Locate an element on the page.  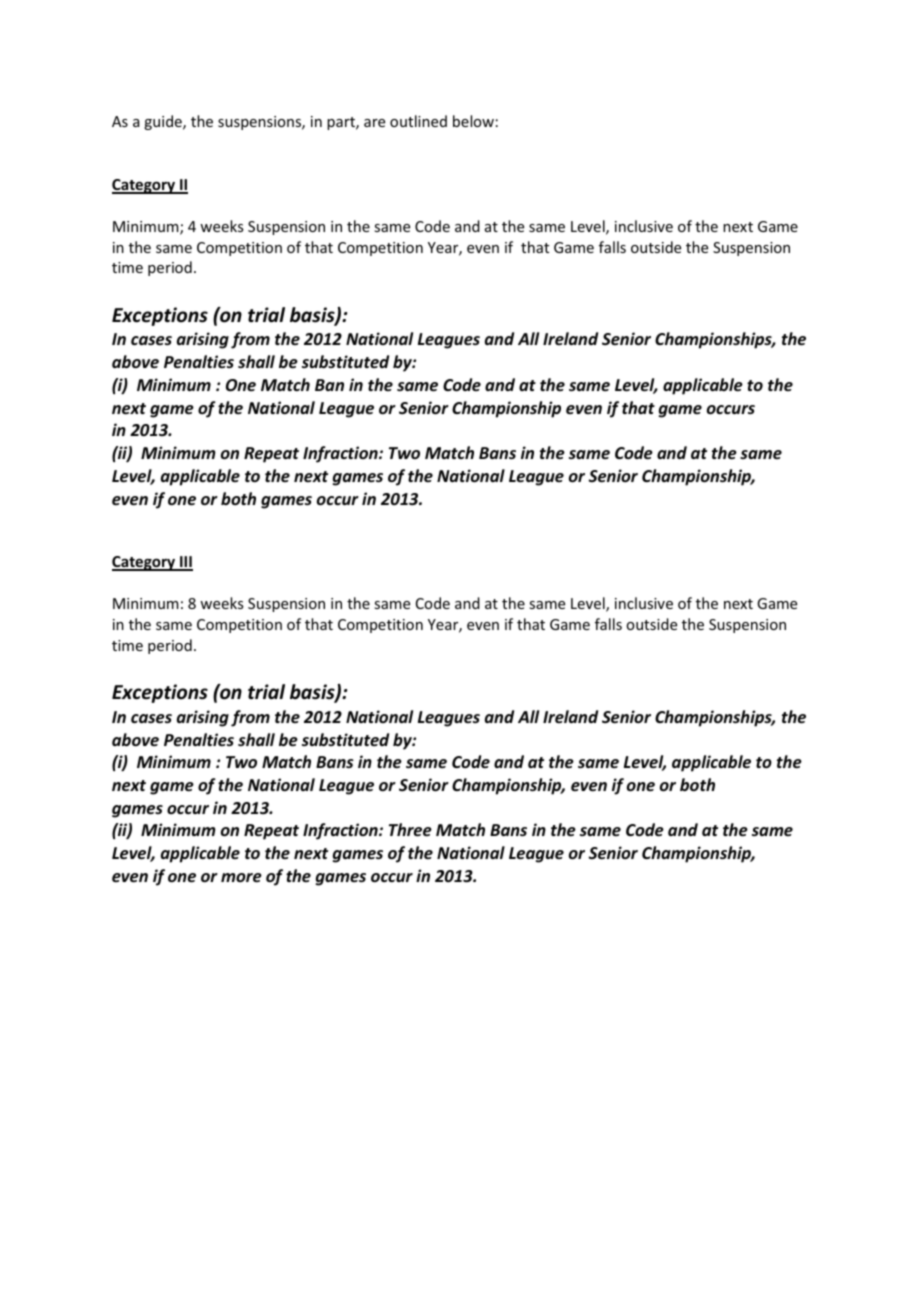
more is located at coordinates (241, 878).
